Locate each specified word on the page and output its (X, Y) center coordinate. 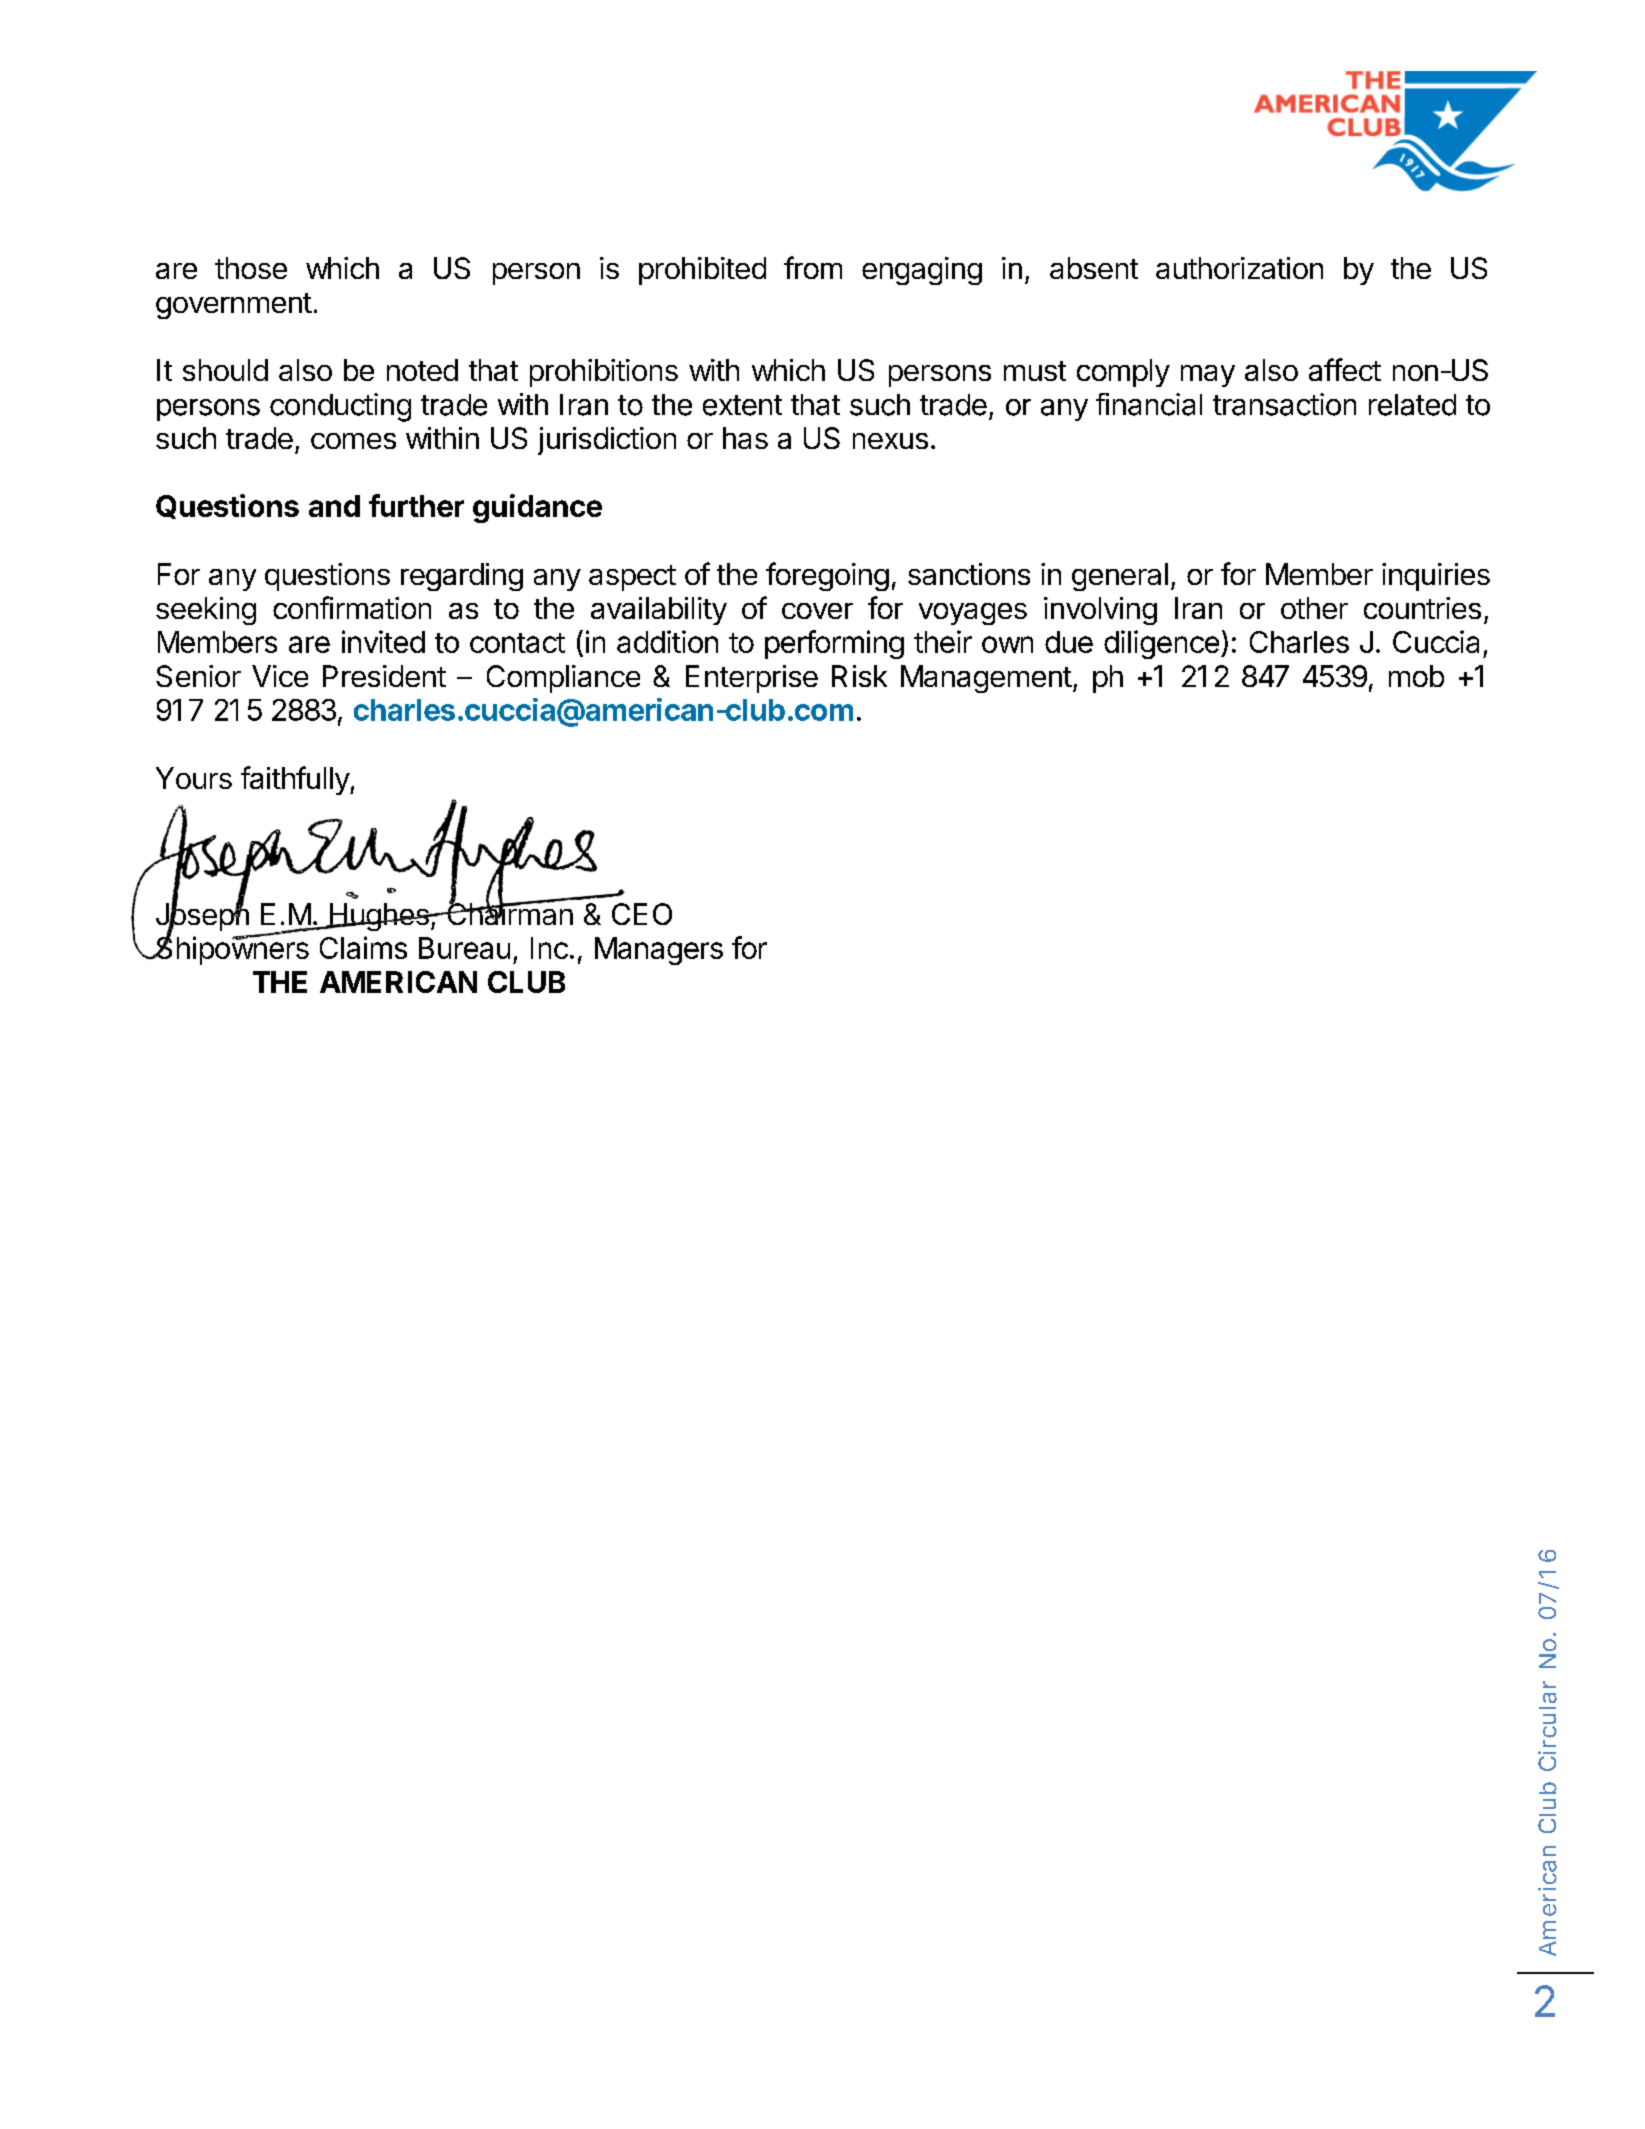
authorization (1239, 268)
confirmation (352, 607)
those (251, 268)
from (813, 267)
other (1314, 608)
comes (353, 441)
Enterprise (752, 679)
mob (1416, 676)
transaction (1284, 404)
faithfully (296, 780)
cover (817, 611)
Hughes (379, 917)
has (745, 438)
